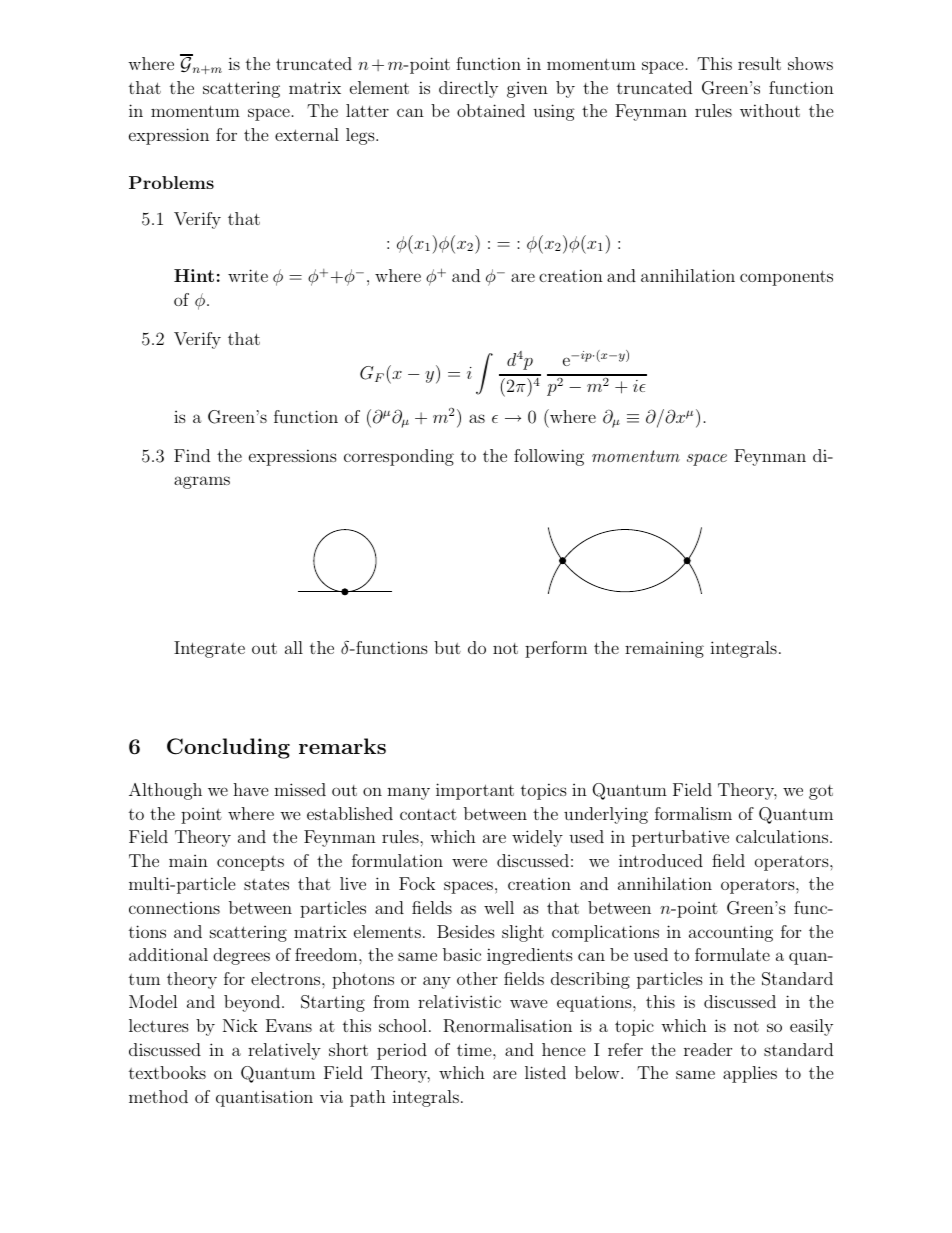  I want to click on components, so click(786, 278).
